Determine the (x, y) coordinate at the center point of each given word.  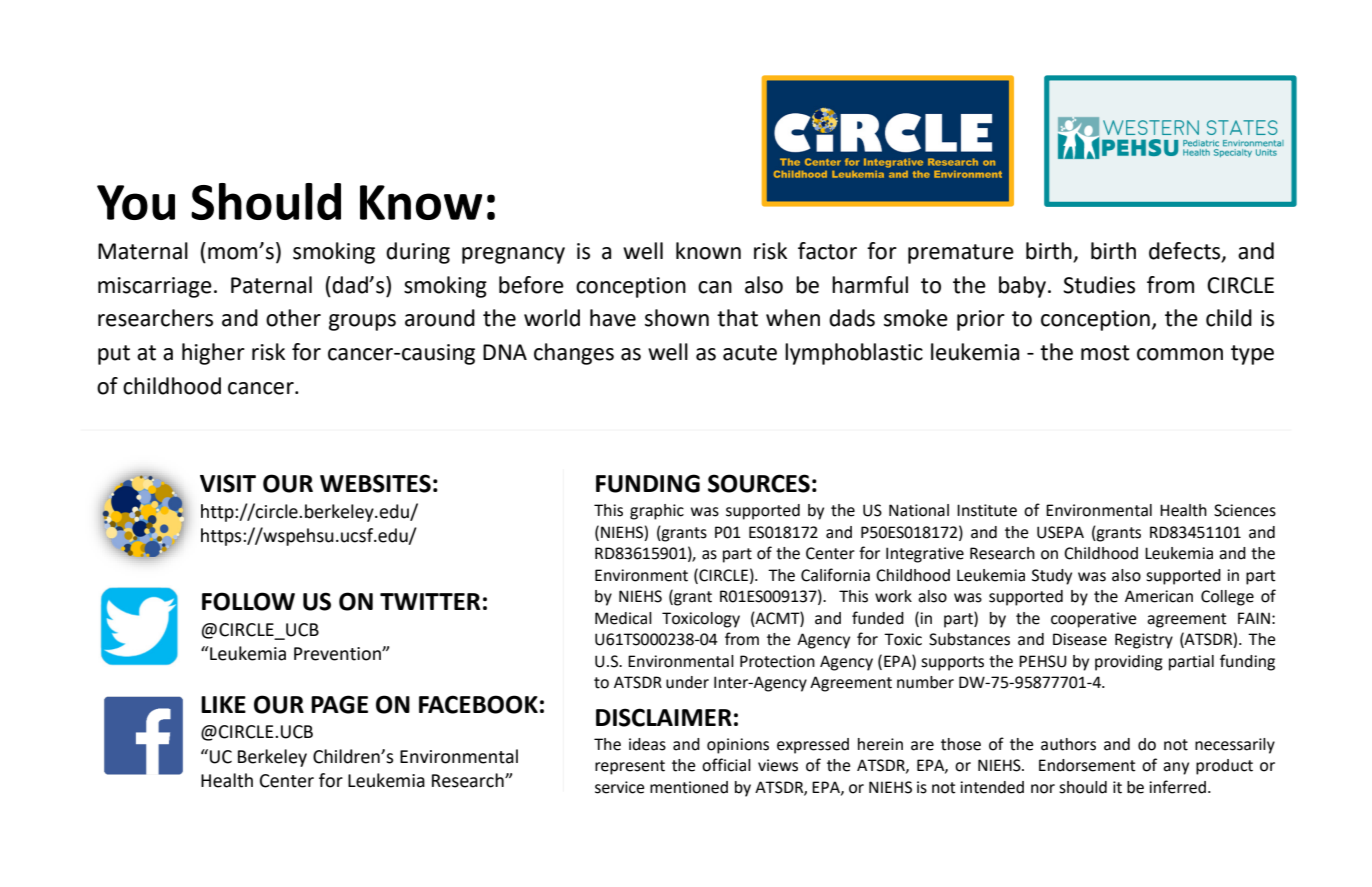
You (136, 202)
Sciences (1245, 510)
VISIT (228, 483)
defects (1186, 252)
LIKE (223, 704)
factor (827, 251)
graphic (657, 512)
